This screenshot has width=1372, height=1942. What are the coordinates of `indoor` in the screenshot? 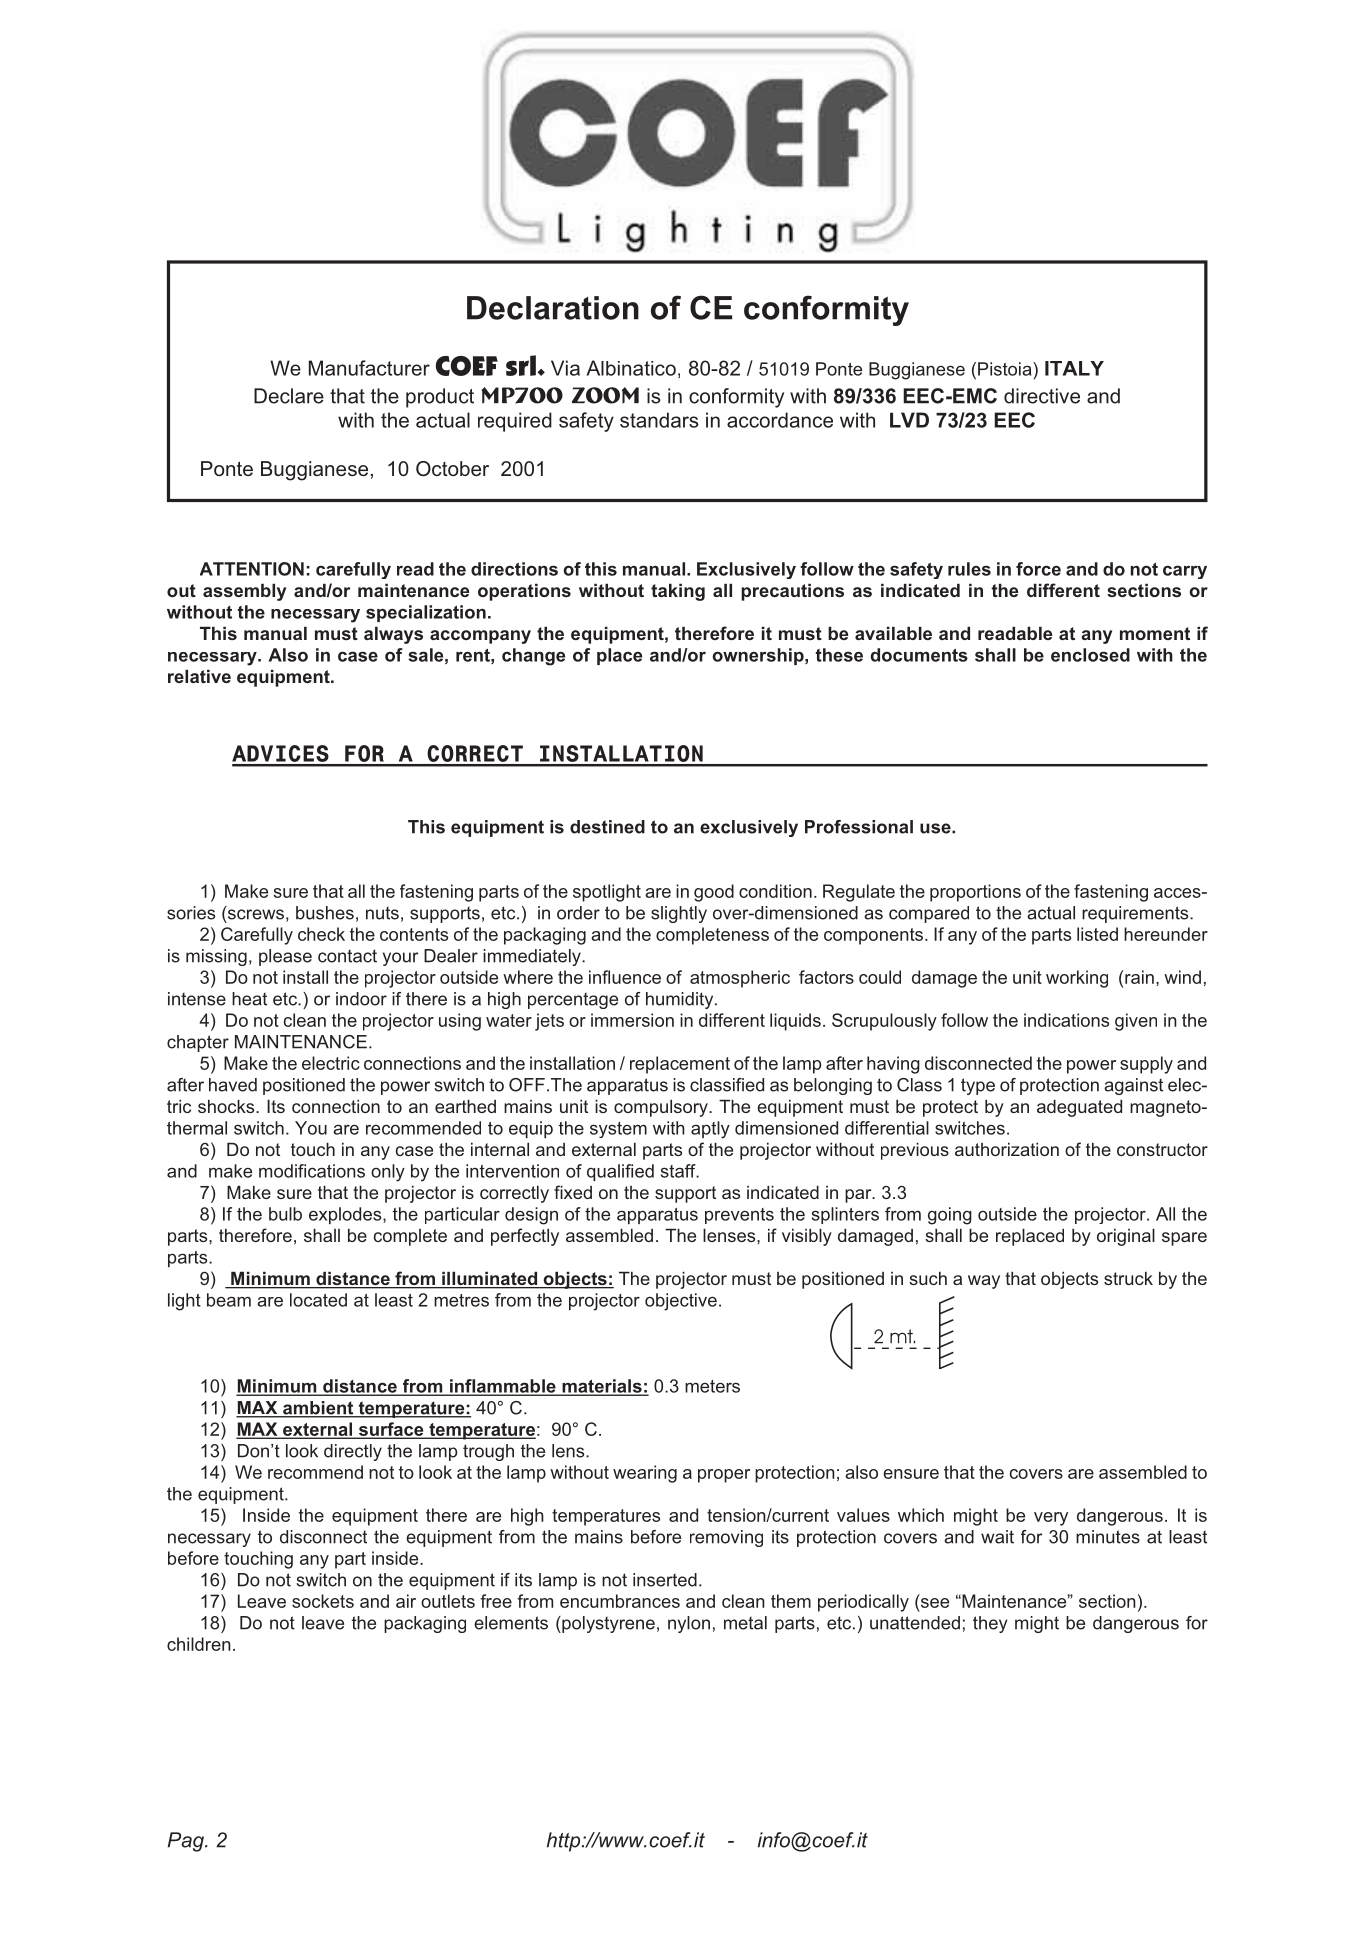 It's located at (361, 999).
